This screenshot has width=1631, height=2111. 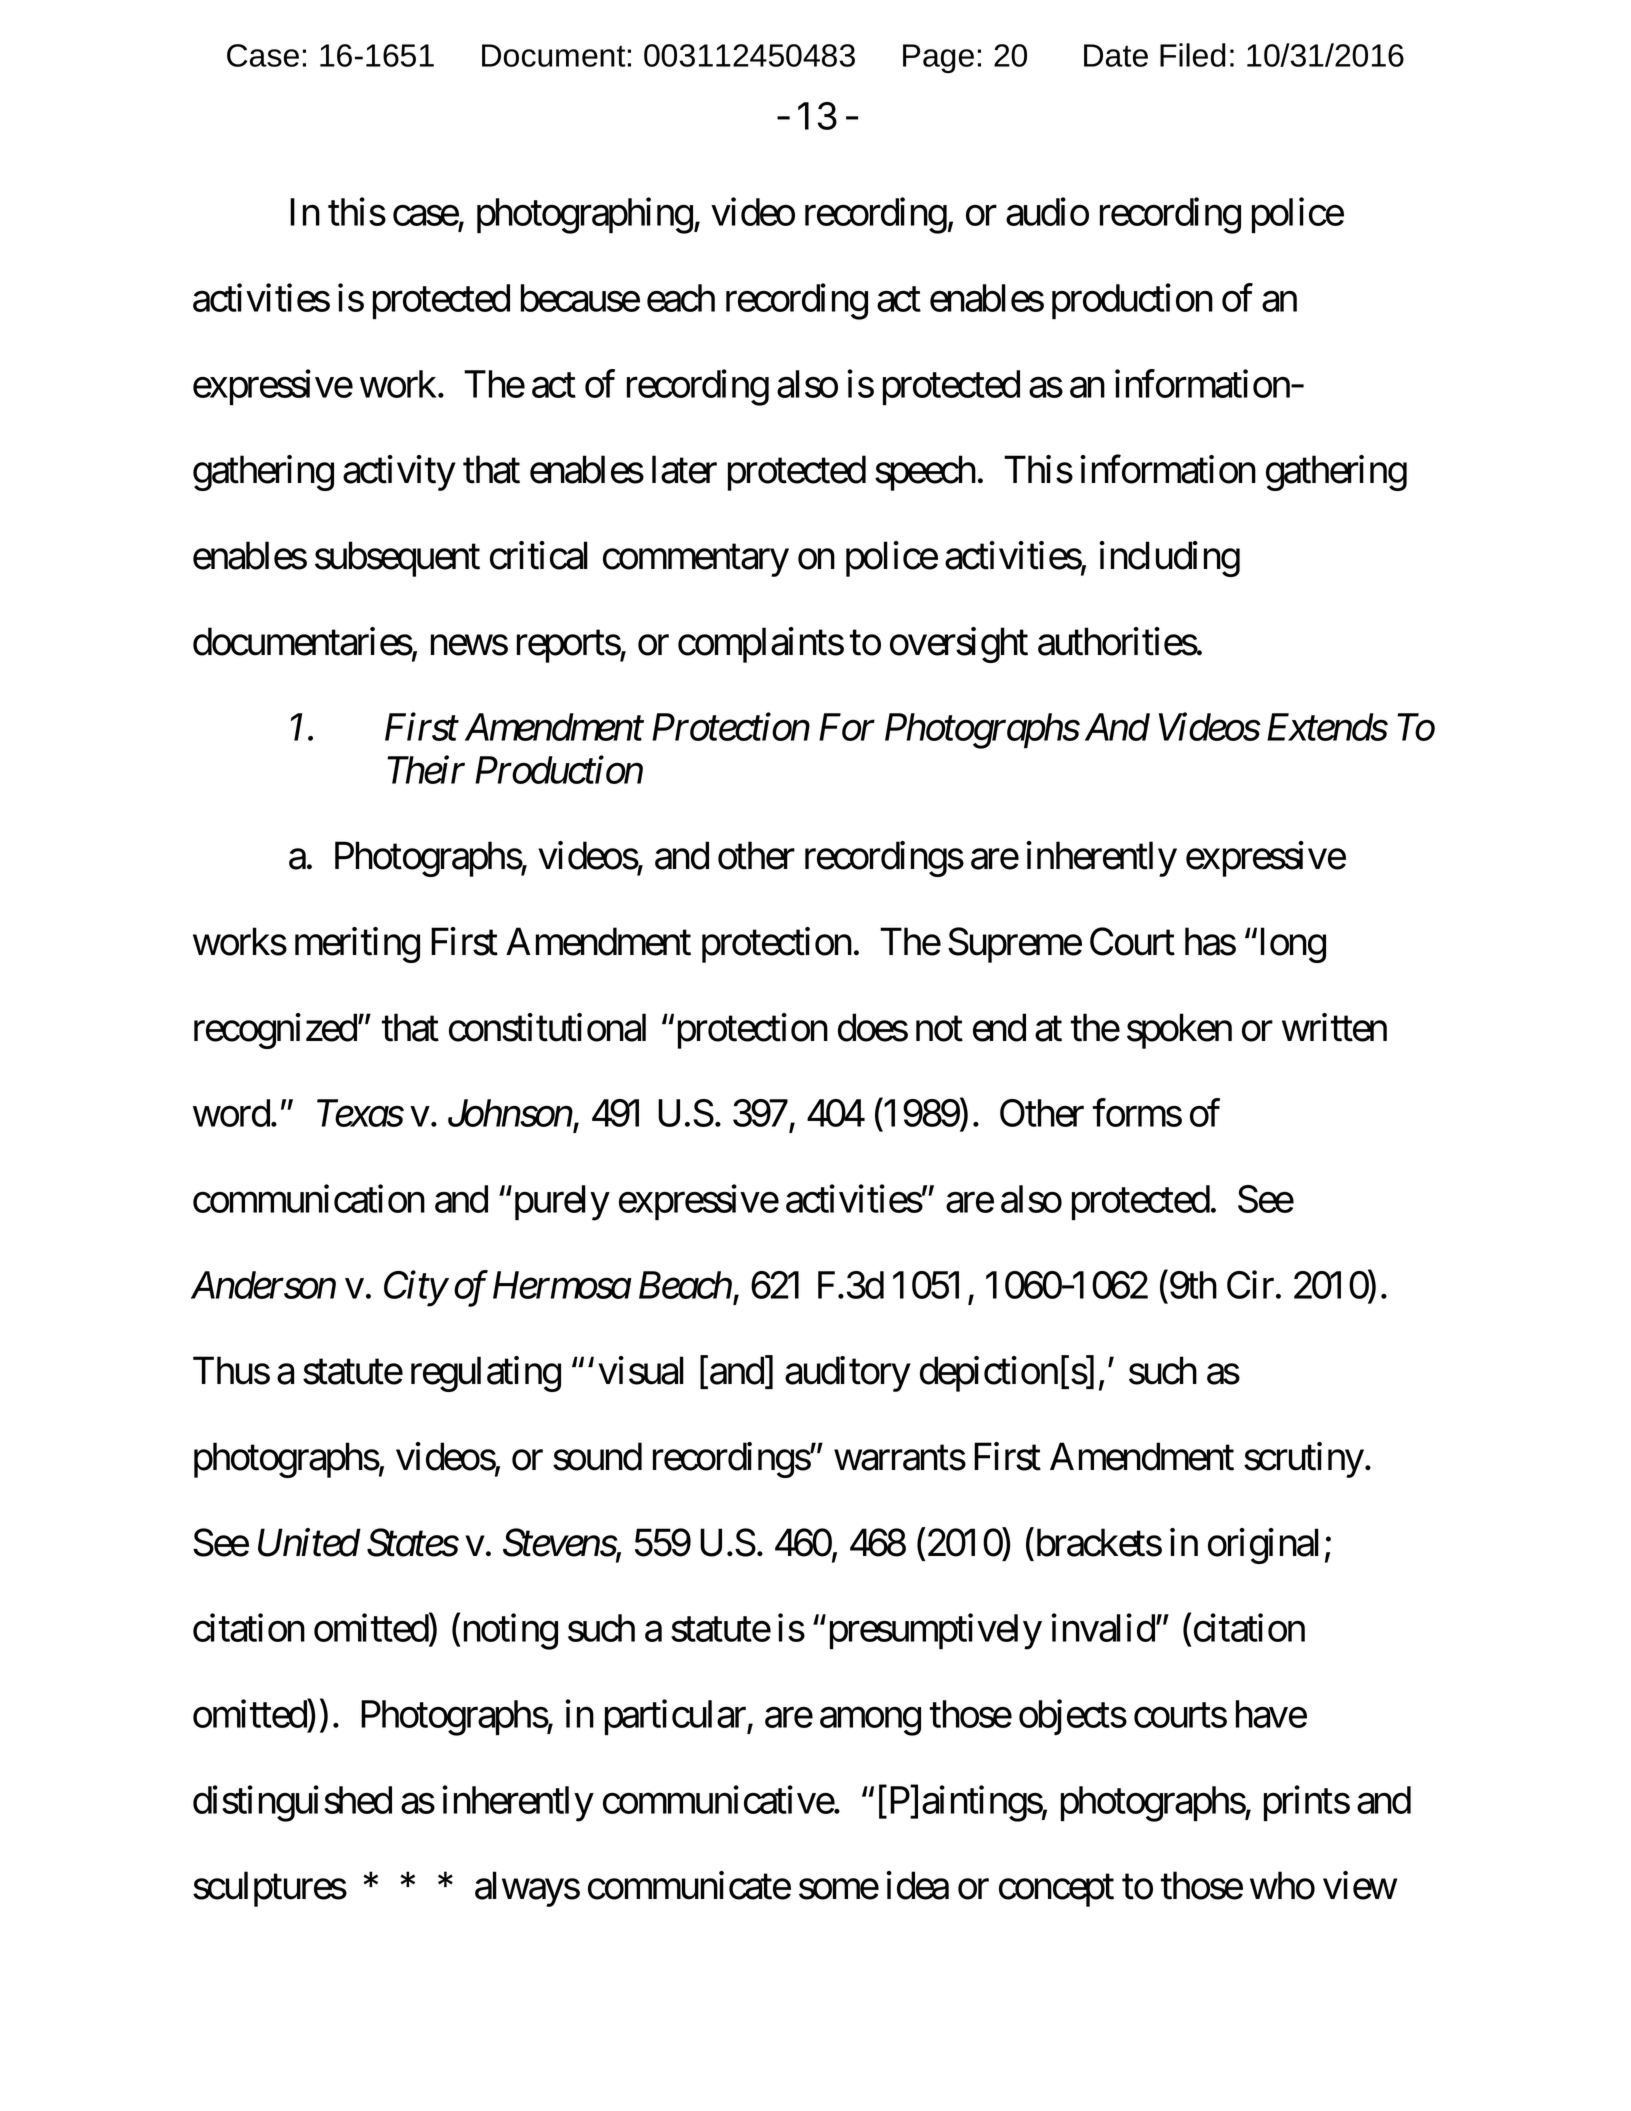 What do you see at coordinates (938, 58) in the screenshot?
I see `Page` at bounding box center [938, 58].
